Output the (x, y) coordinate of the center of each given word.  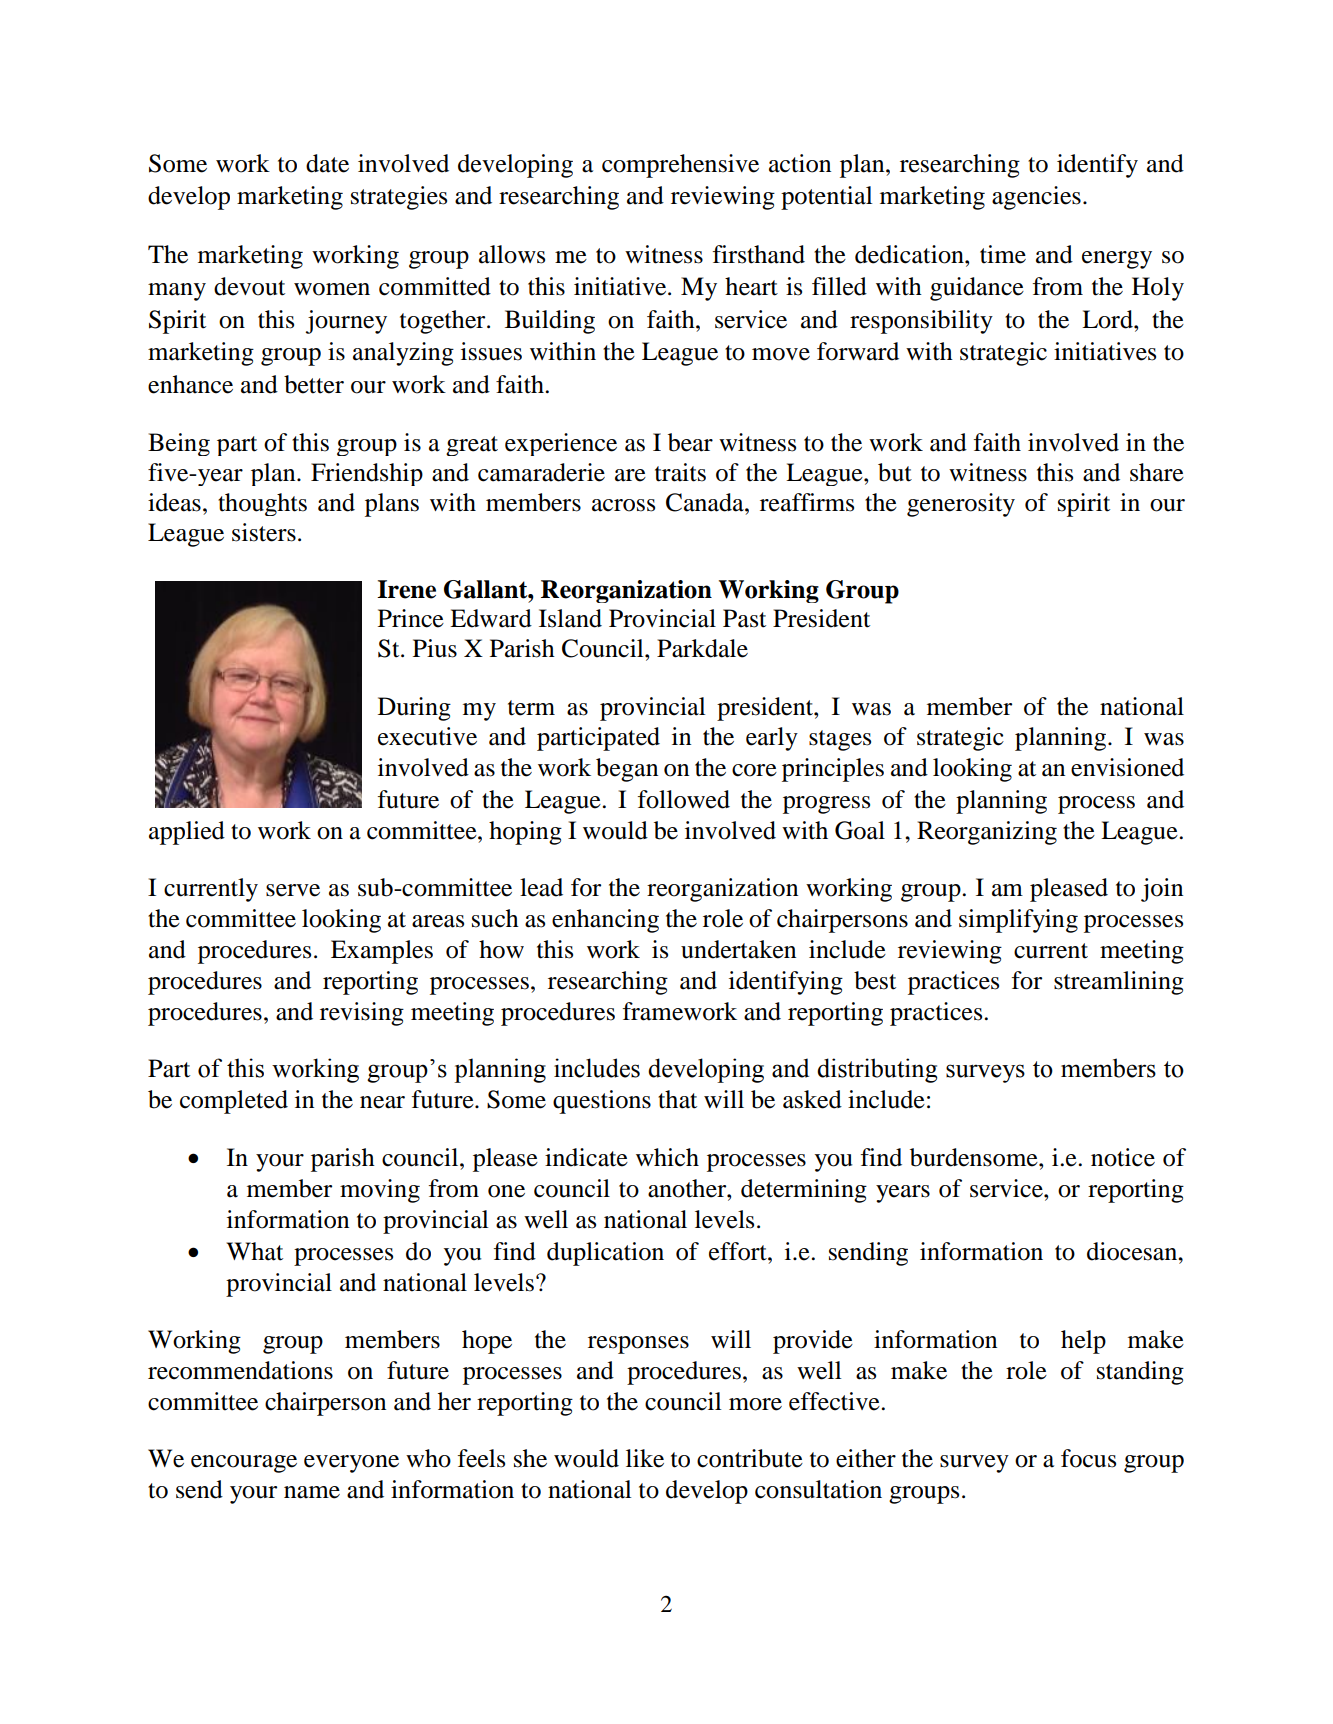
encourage (244, 1464)
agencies (1036, 198)
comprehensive (680, 166)
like (645, 1458)
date (327, 163)
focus (1088, 1458)
